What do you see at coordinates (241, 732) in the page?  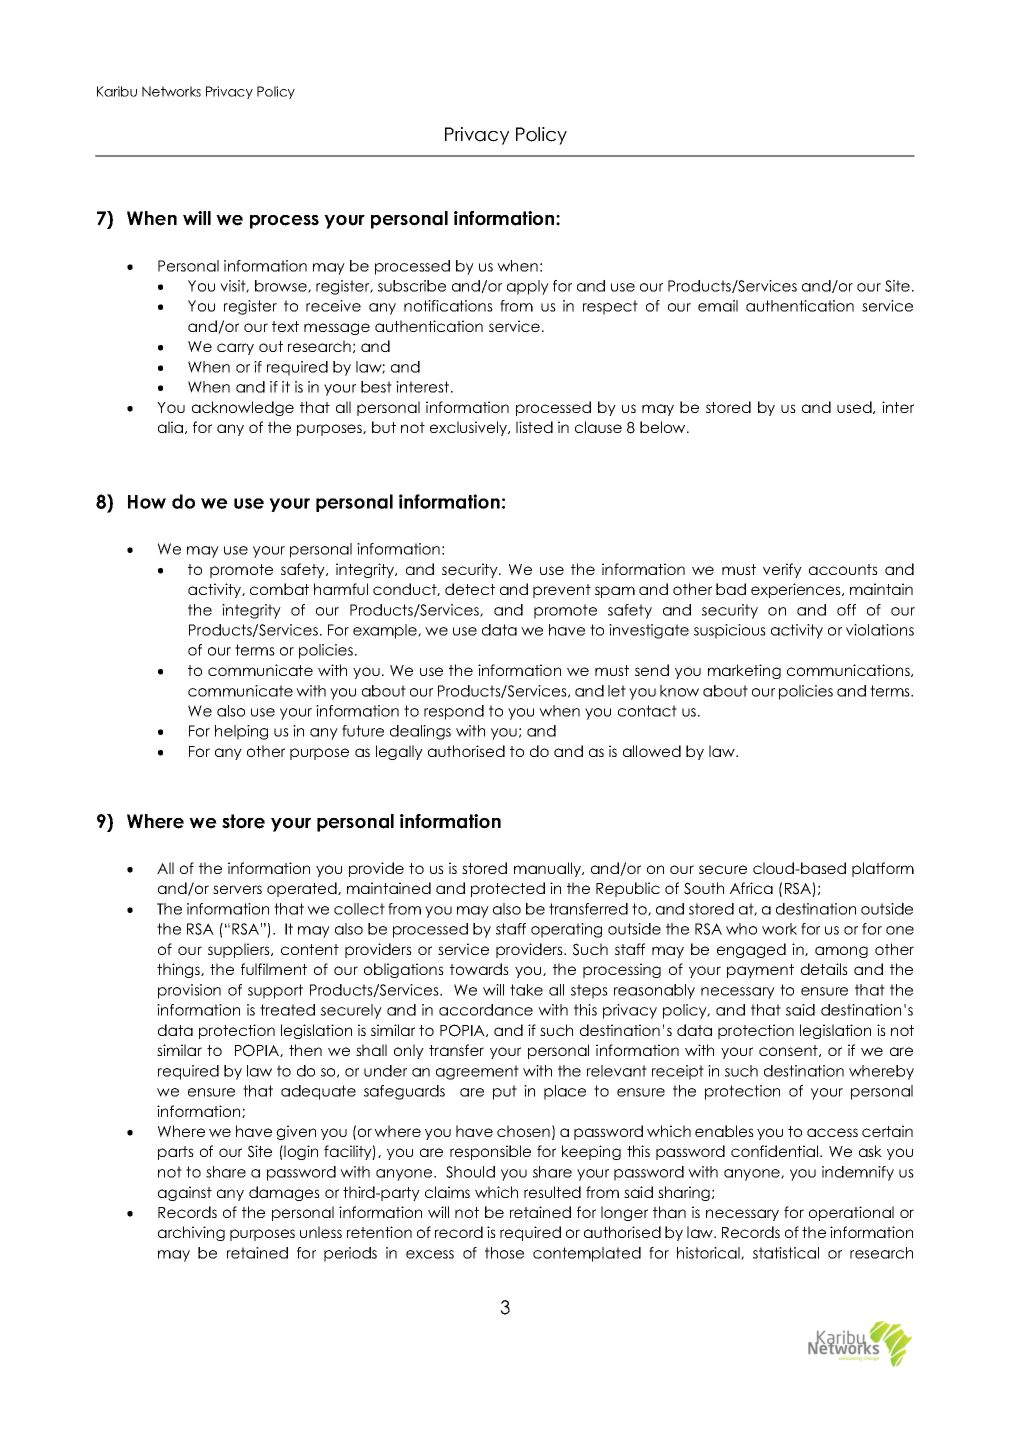 I see `helping` at bounding box center [241, 732].
